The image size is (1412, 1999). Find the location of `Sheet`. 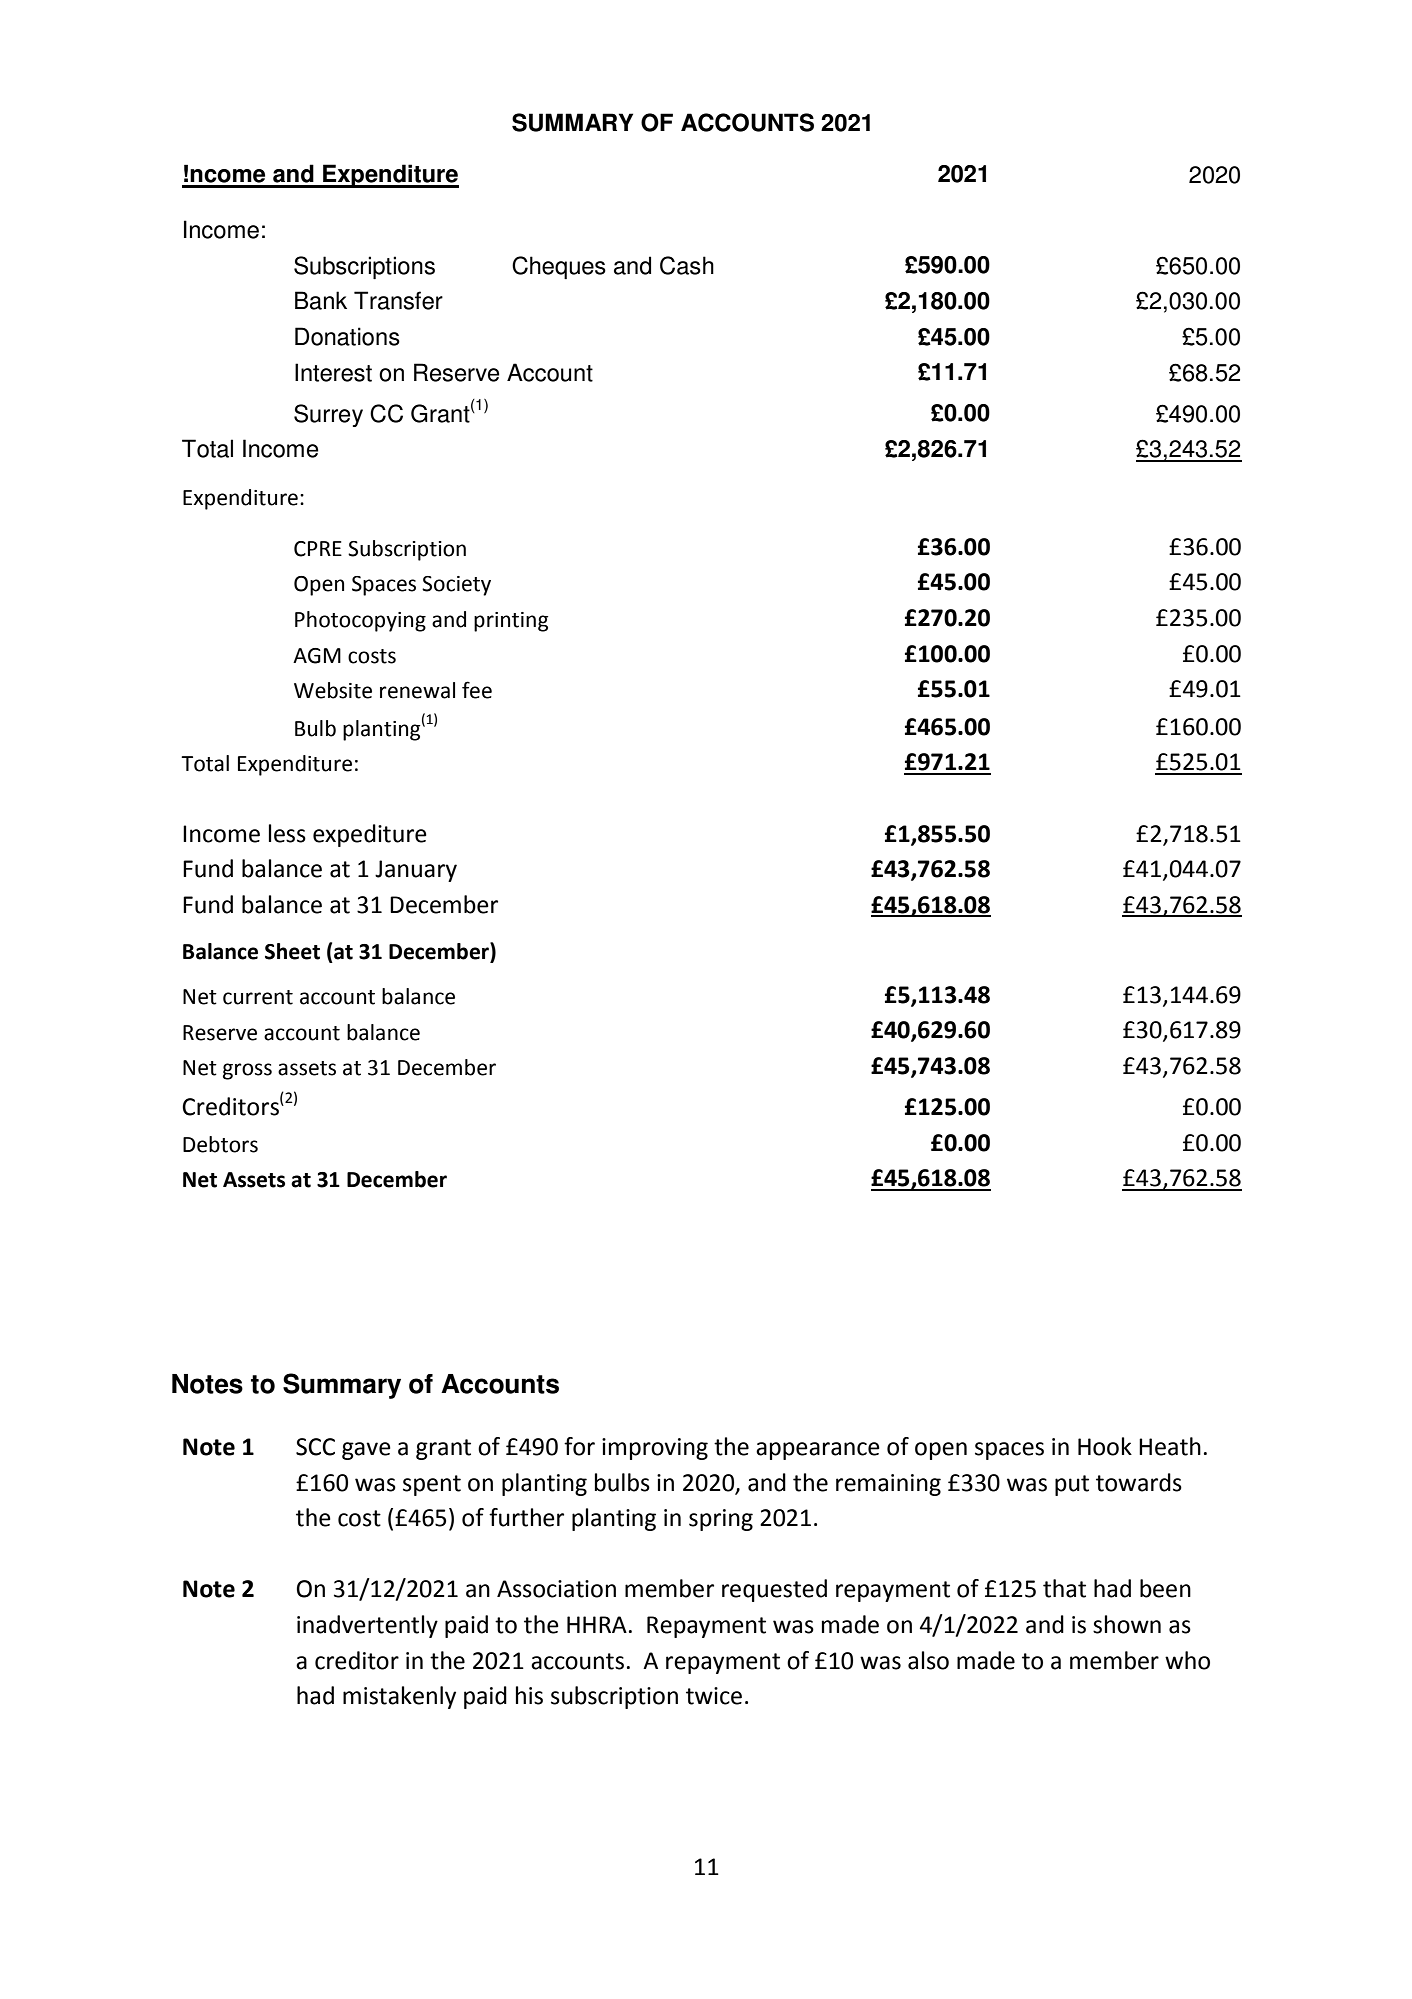

Sheet is located at coordinates (292, 951).
